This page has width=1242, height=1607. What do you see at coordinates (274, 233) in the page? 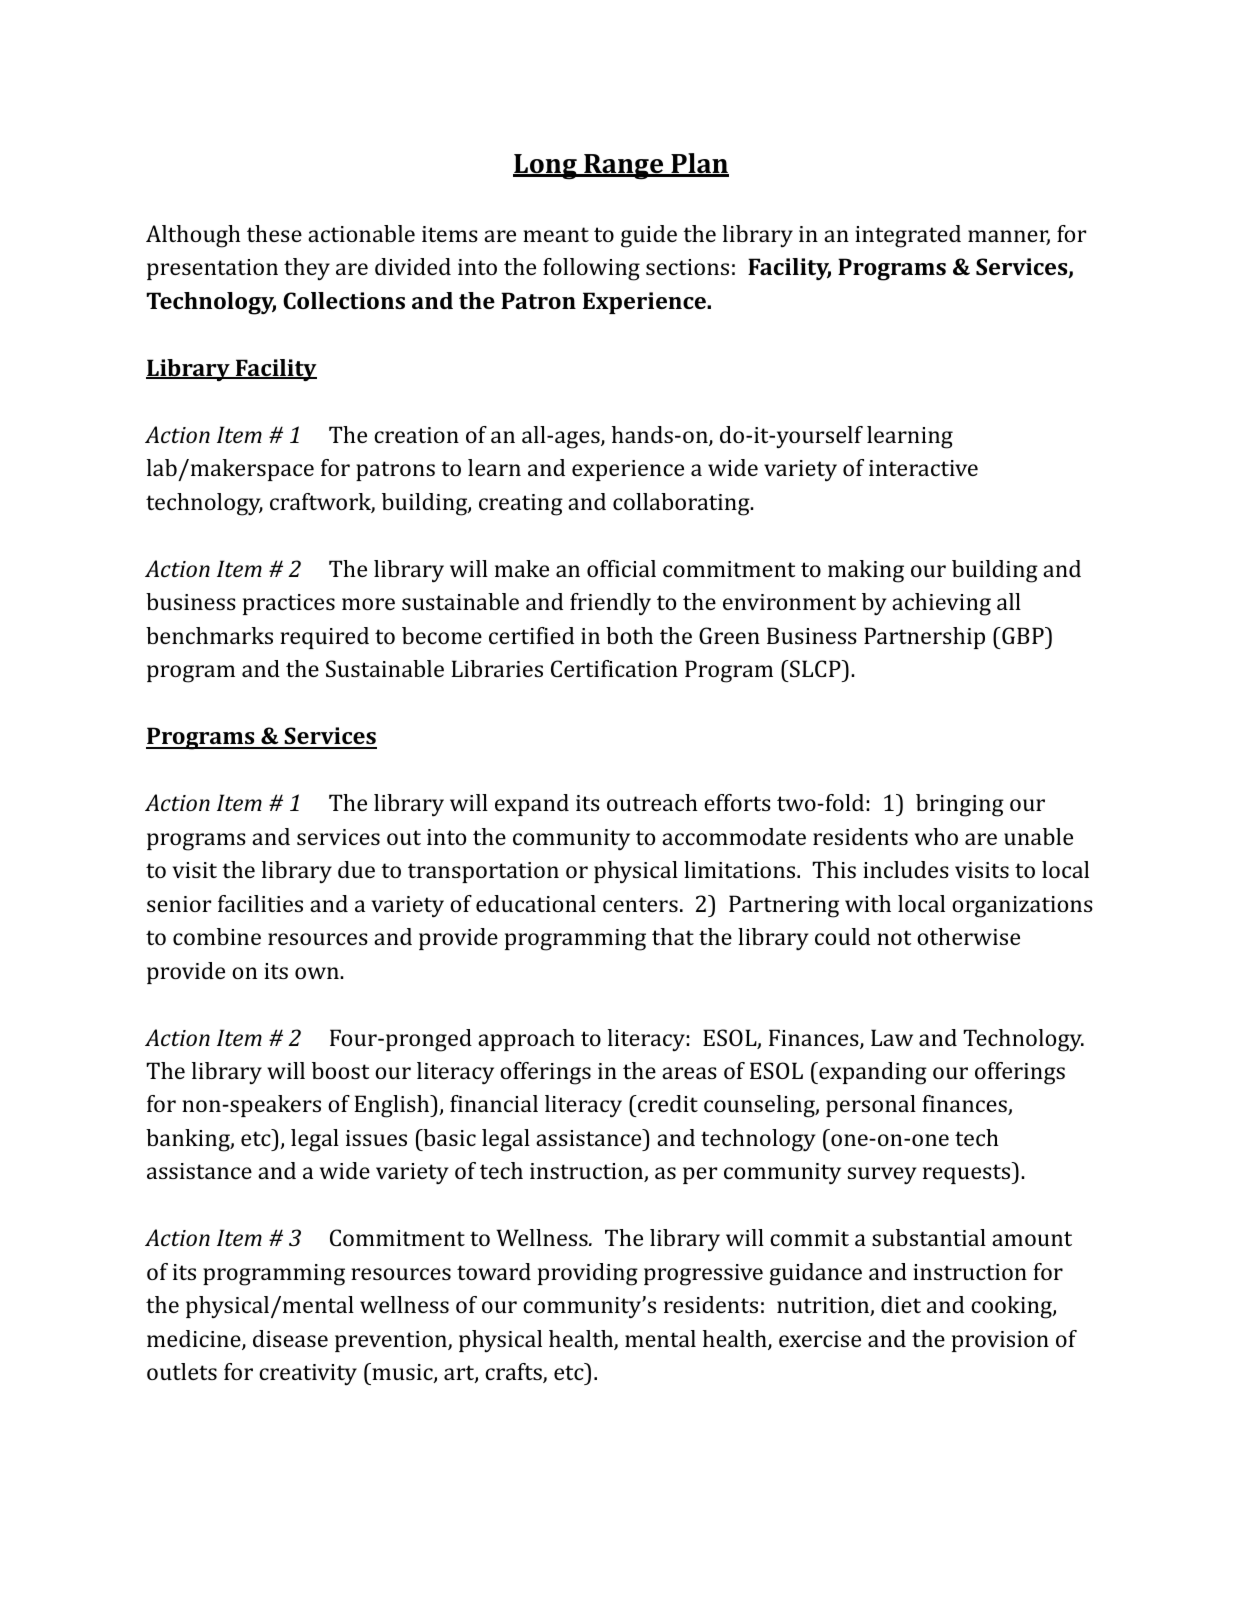
I see `these` at bounding box center [274, 233].
